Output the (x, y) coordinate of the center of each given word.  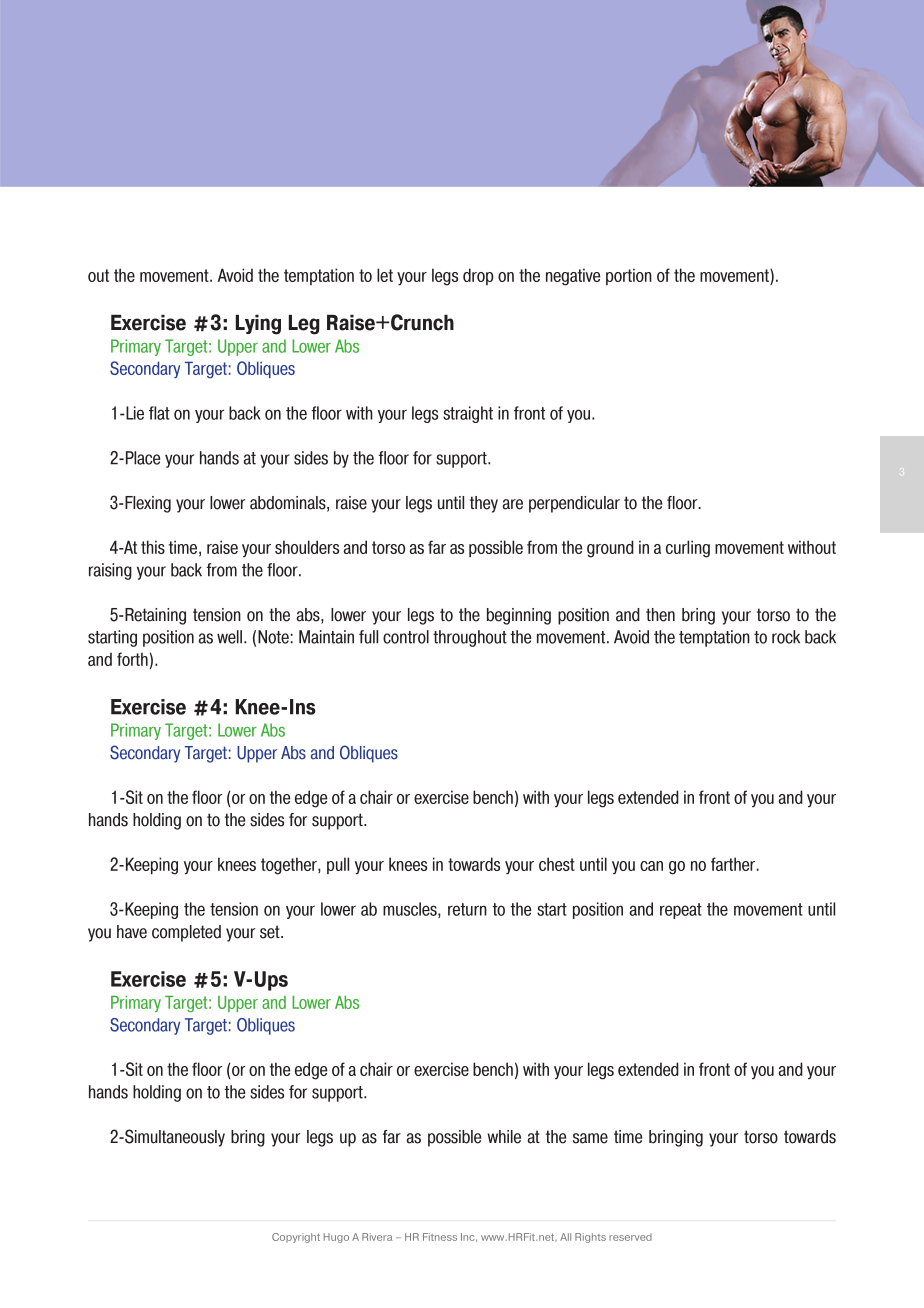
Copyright (296, 1238)
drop (478, 276)
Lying (258, 325)
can (651, 866)
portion (629, 276)
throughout (470, 638)
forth (132, 659)
